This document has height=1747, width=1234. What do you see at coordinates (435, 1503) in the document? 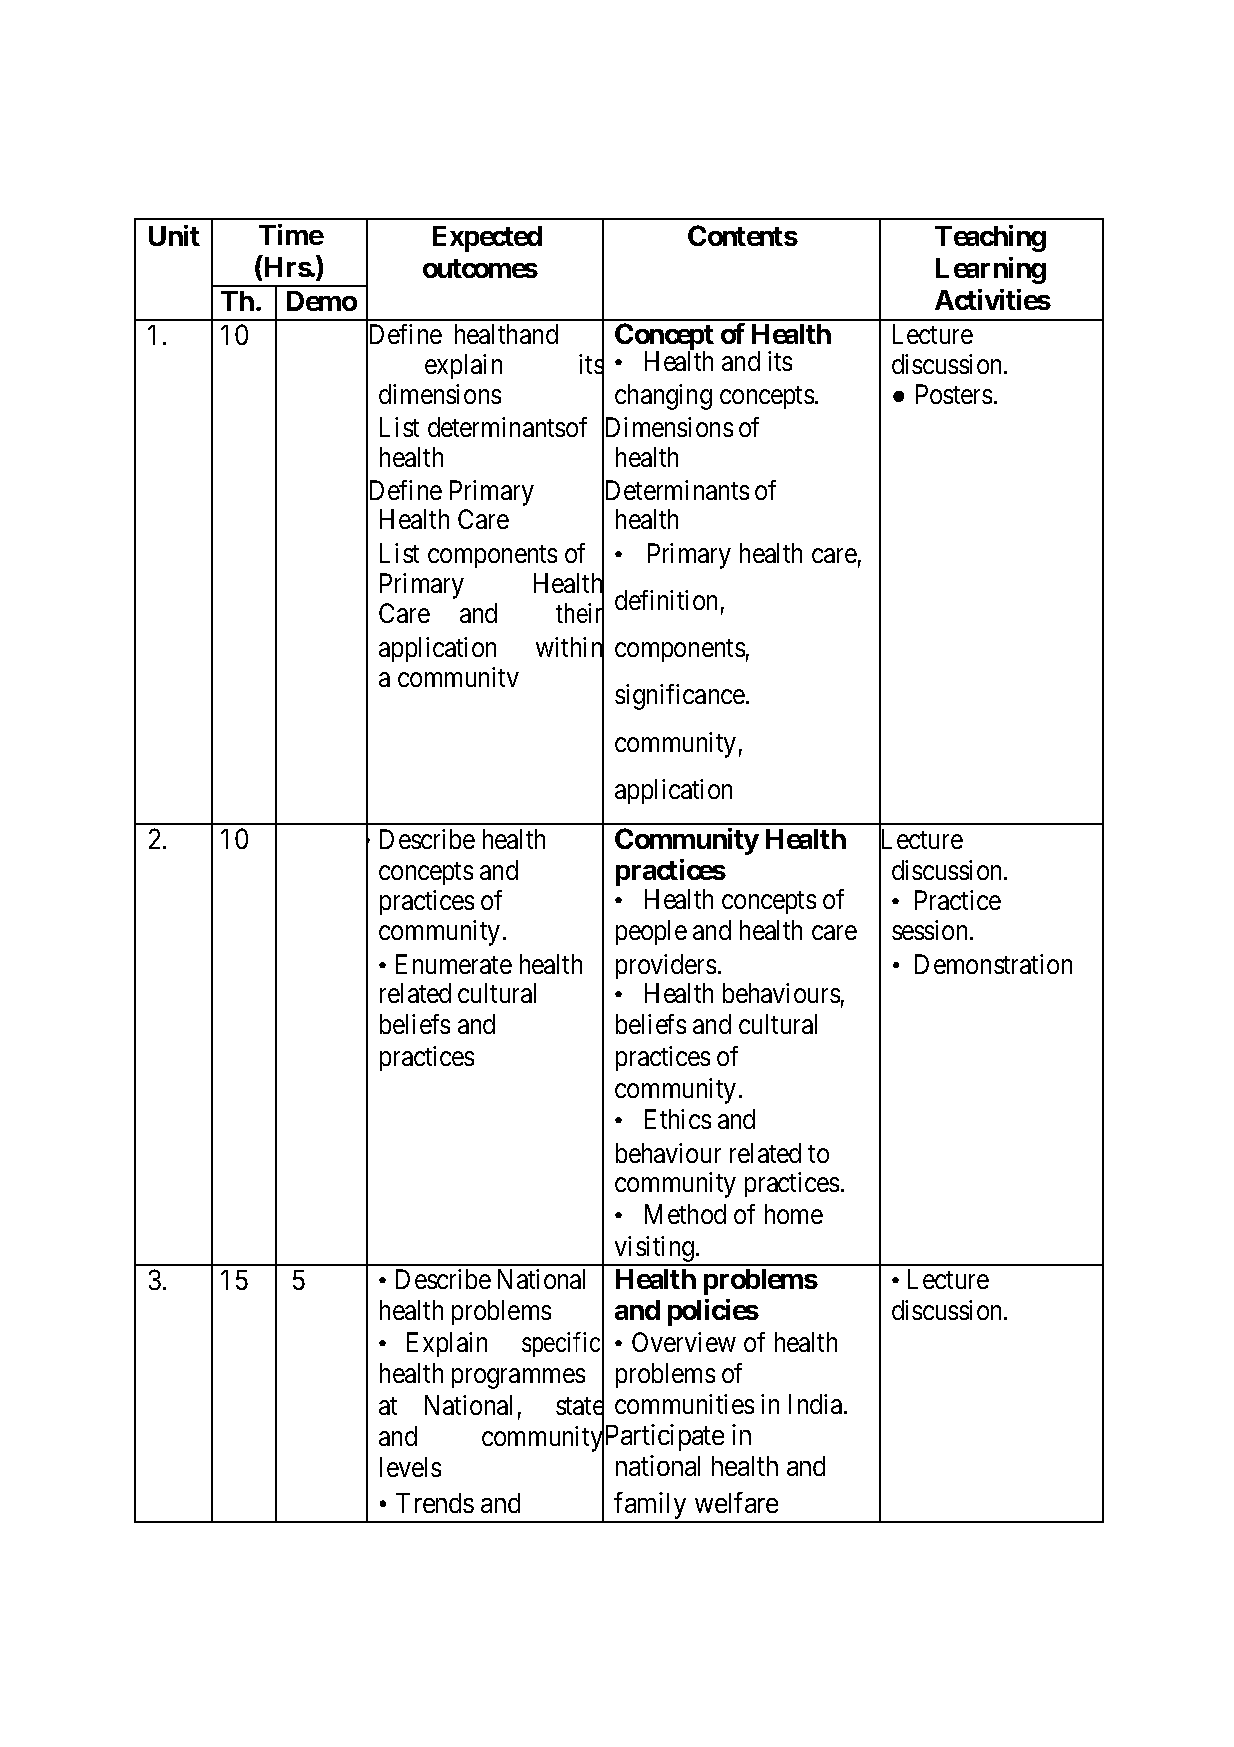
I see `Trends` at bounding box center [435, 1503].
